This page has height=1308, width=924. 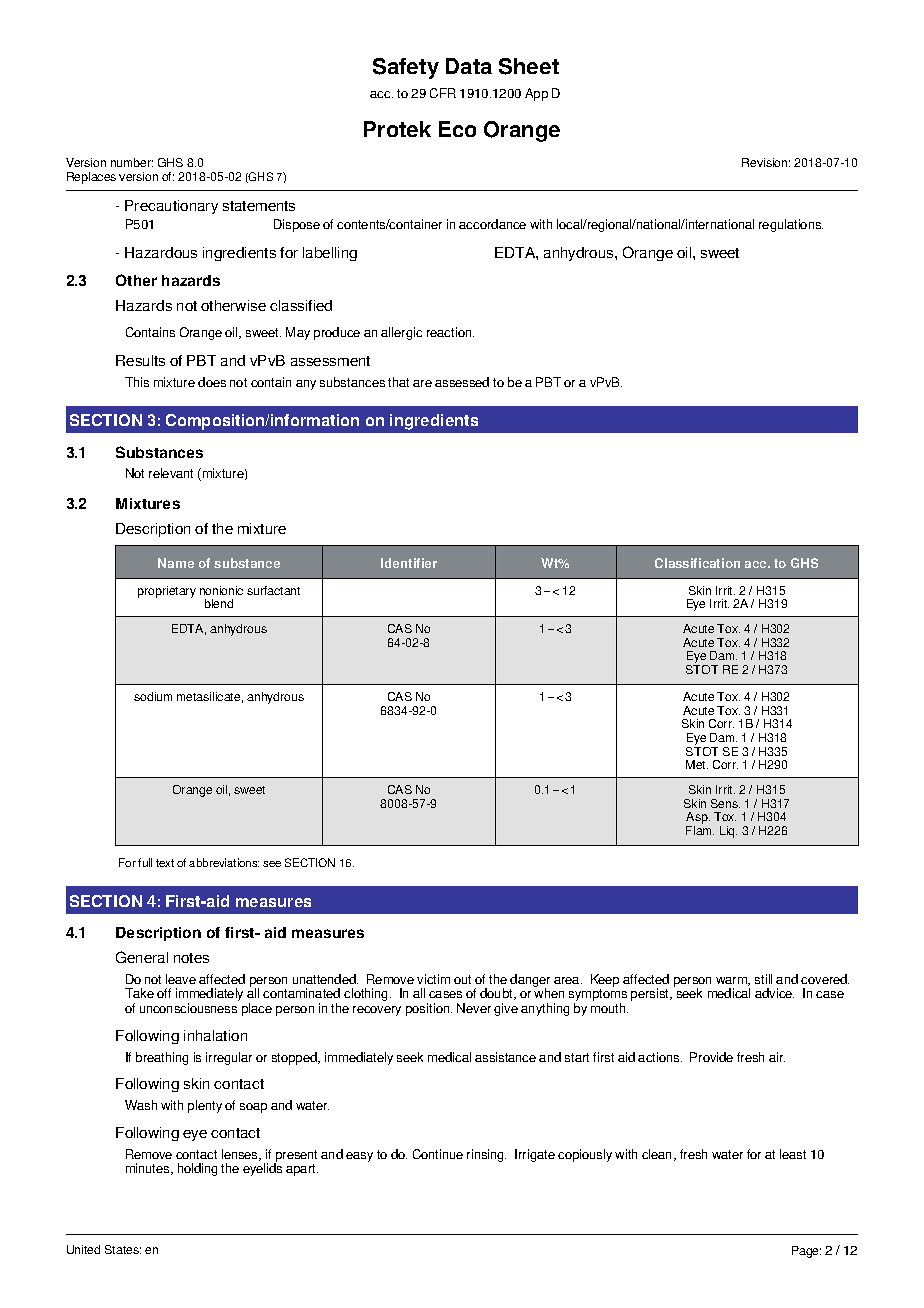 What do you see at coordinates (149, 1169) in the page?
I see `minutes` at bounding box center [149, 1169].
